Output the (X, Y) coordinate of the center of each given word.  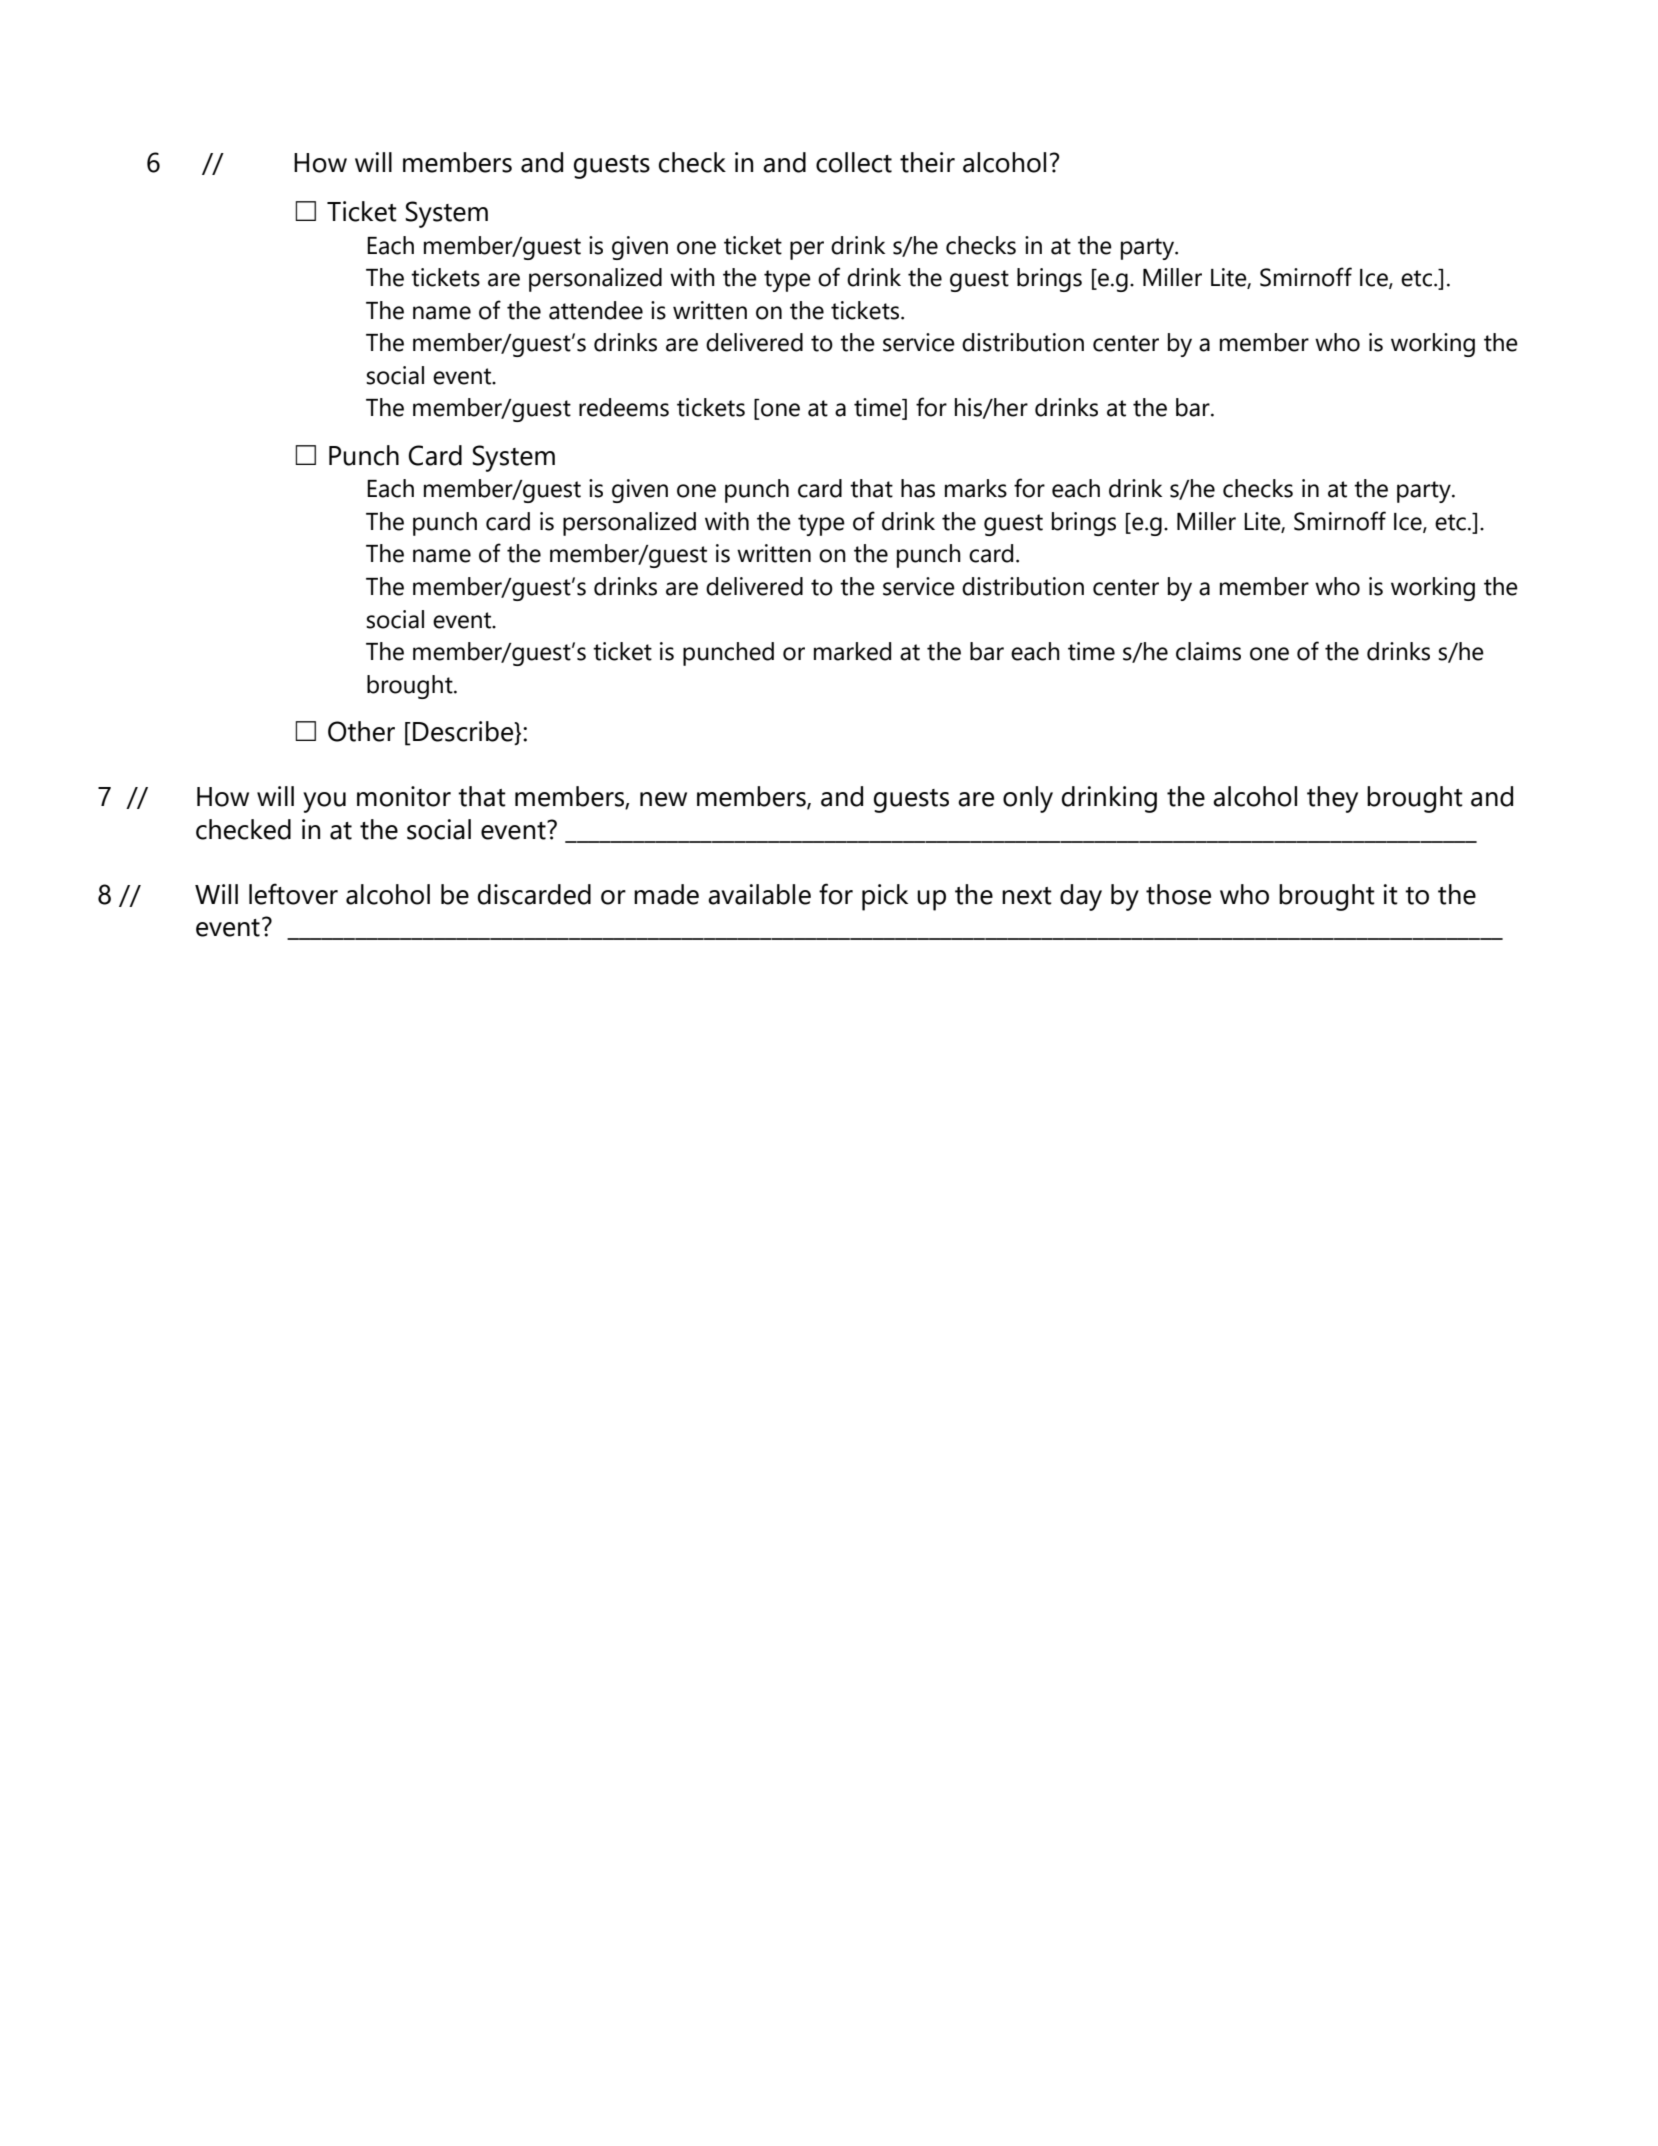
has (918, 488)
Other (361, 731)
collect (854, 162)
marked (852, 651)
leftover (293, 894)
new (663, 799)
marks (976, 488)
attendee (596, 310)
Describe (464, 732)
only (1028, 799)
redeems (624, 407)
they (1332, 799)
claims (1208, 651)
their (927, 162)
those (1178, 894)
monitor (404, 796)
